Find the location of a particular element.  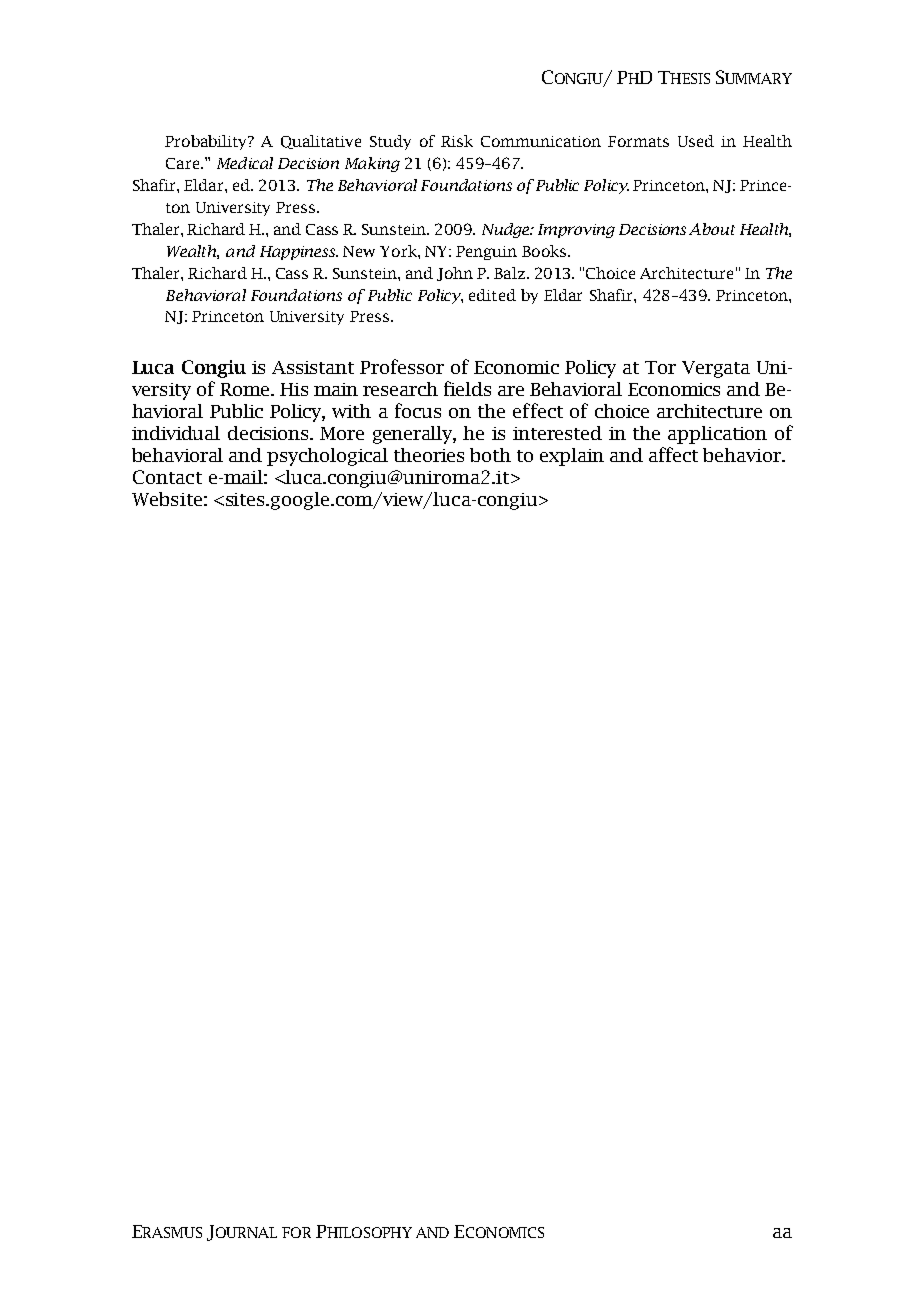

focus is located at coordinates (418, 410).
